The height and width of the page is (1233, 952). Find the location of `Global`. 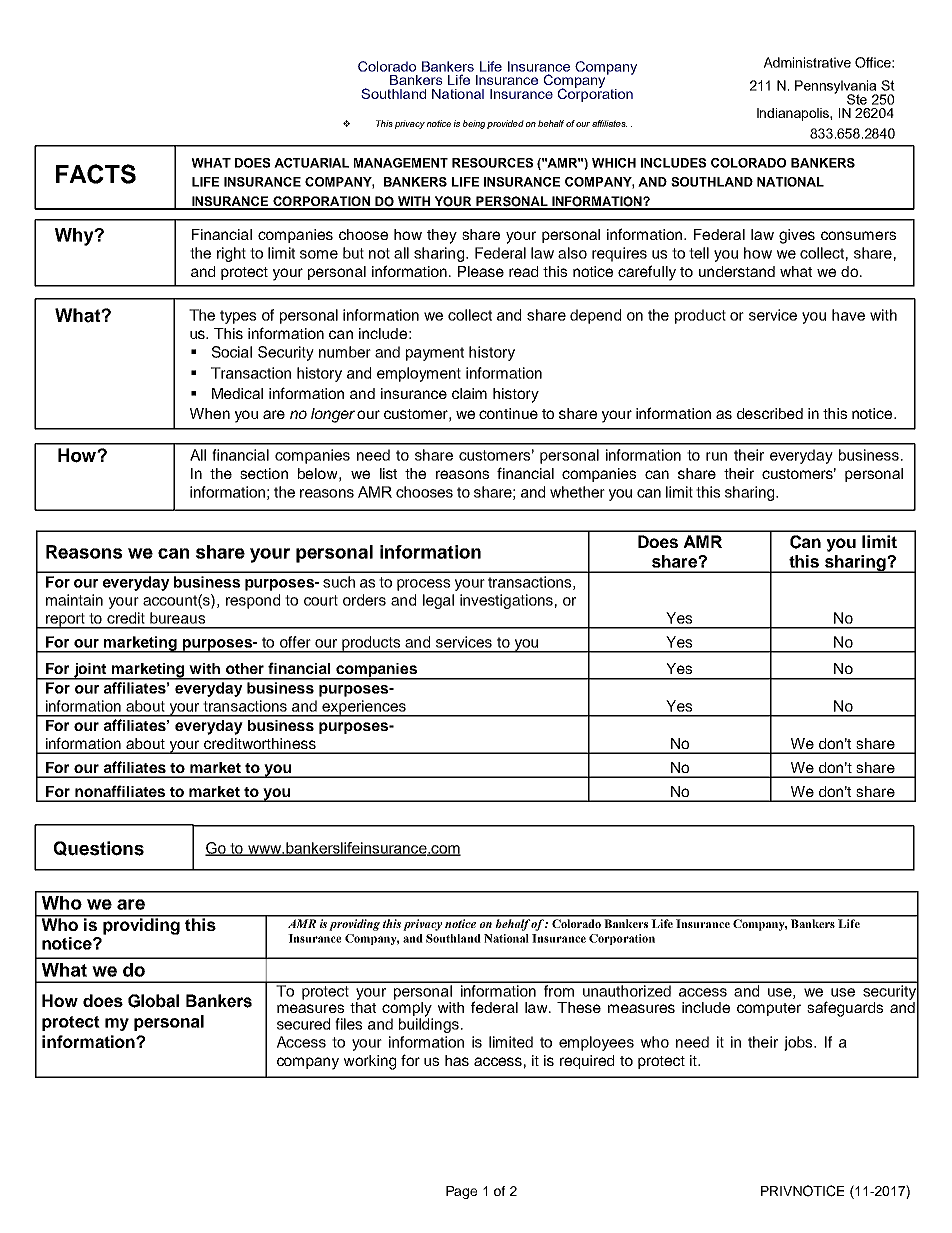

Global is located at coordinates (153, 1001).
